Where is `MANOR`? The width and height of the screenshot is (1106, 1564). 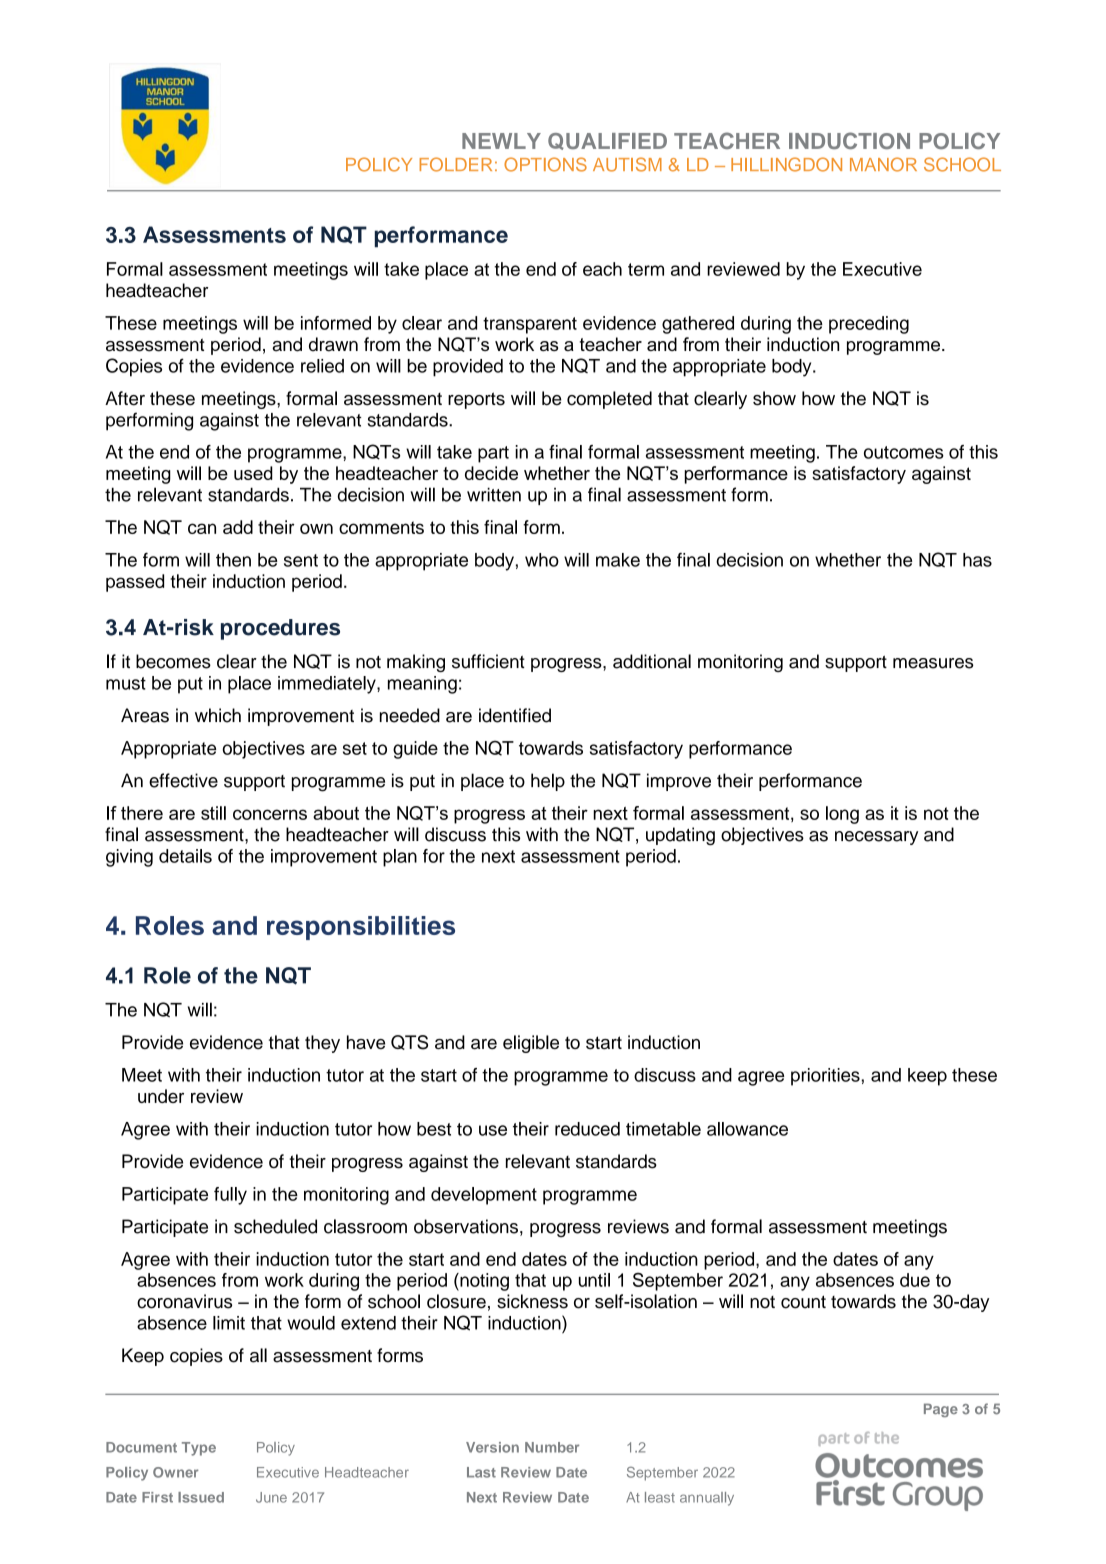 MANOR is located at coordinates (883, 164).
